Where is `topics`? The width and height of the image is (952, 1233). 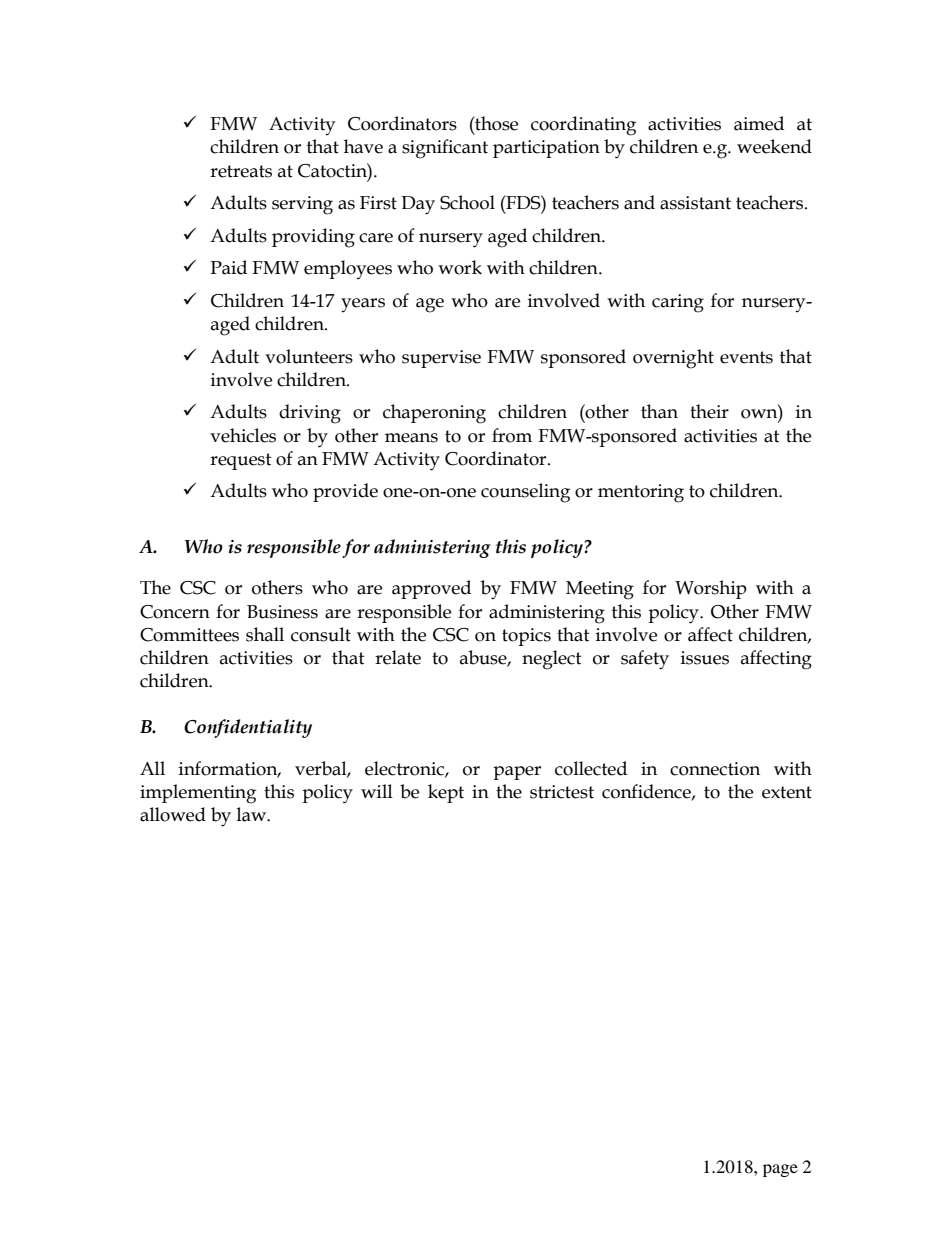
topics is located at coordinates (526, 637).
